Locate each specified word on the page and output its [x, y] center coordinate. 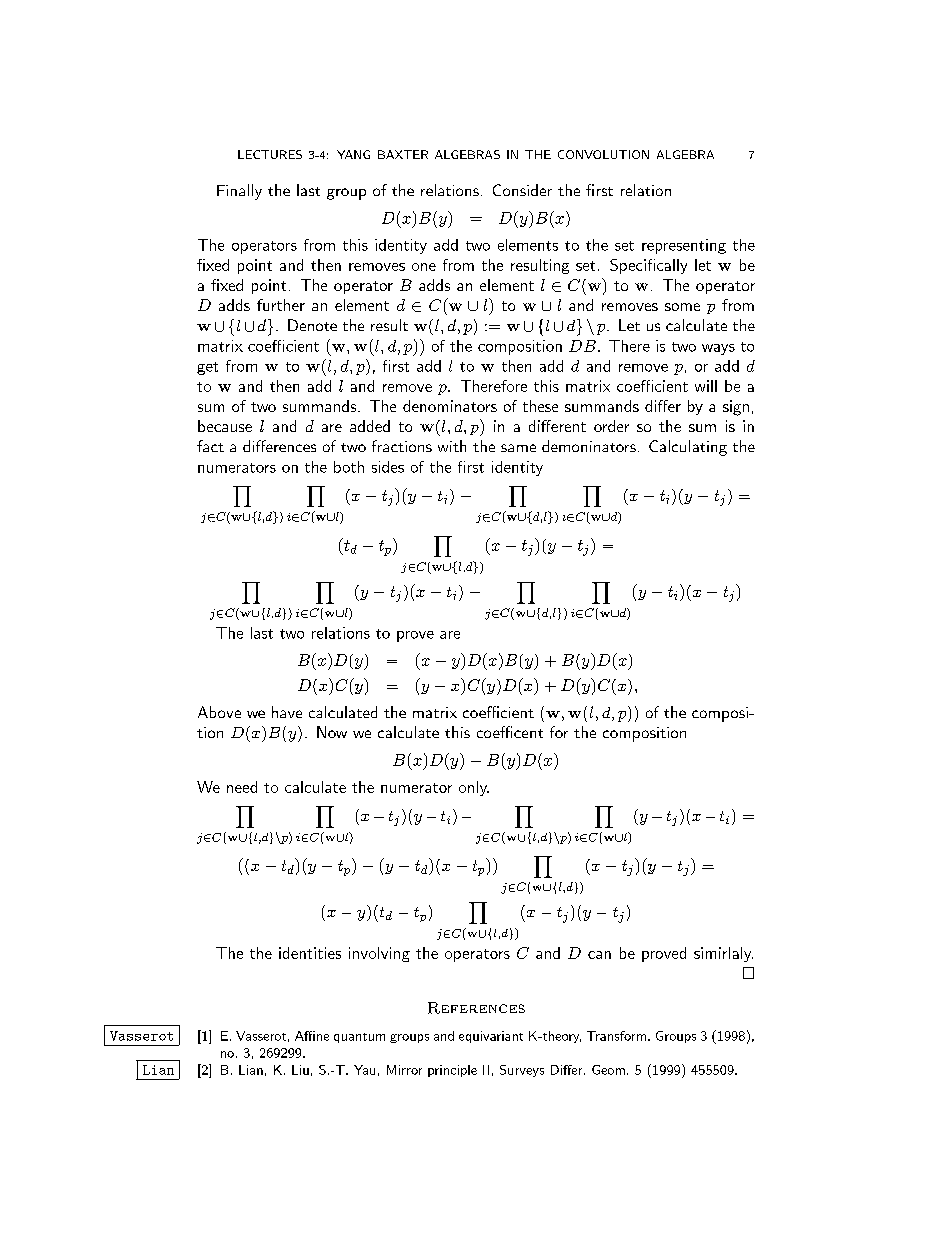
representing [684, 246]
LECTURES [270, 154]
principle [452, 1071]
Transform [616, 1036]
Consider [522, 190]
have [287, 712]
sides [388, 467]
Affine [312, 1036]
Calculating [688, 448]
